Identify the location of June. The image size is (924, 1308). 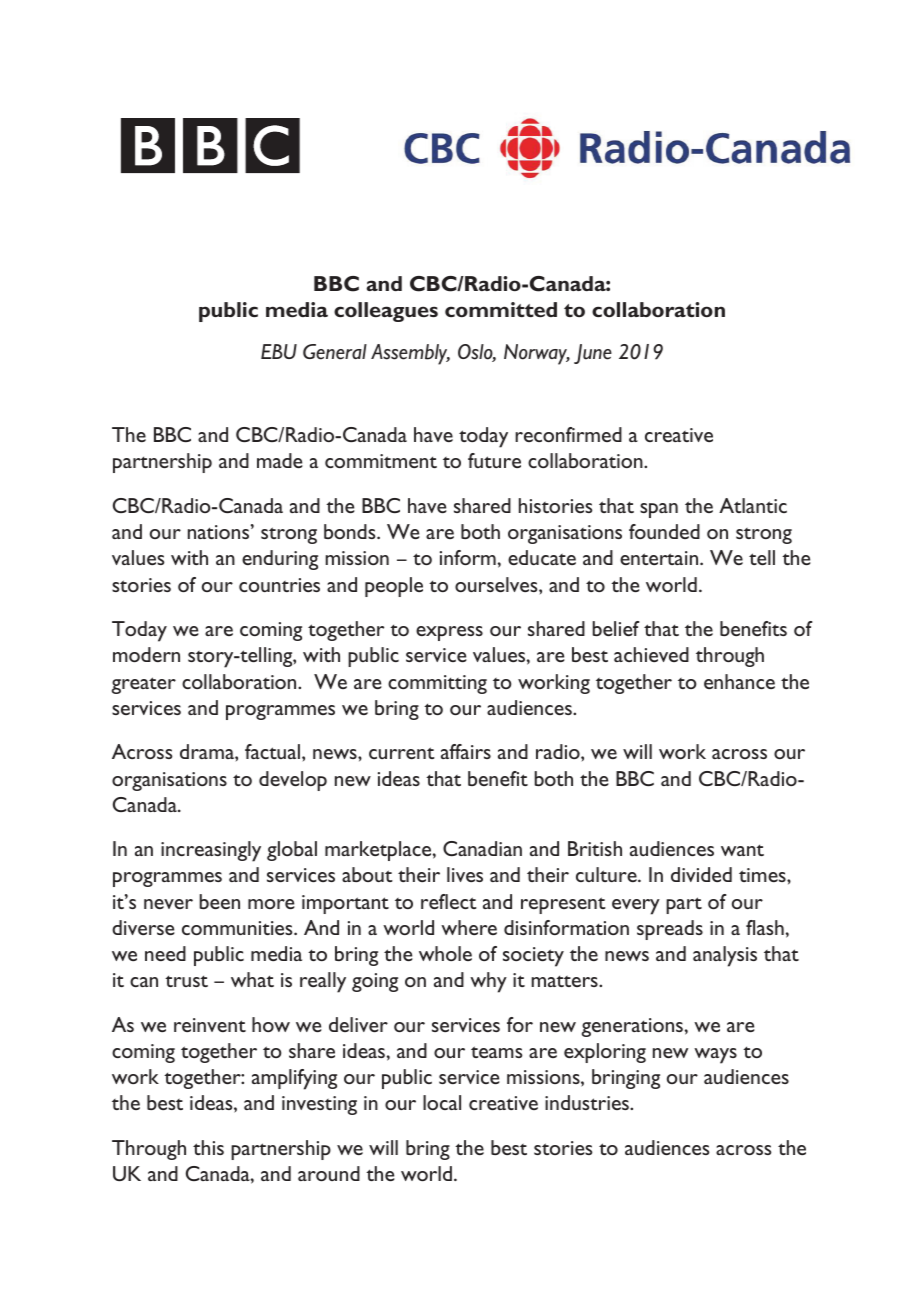
(593, 354).
